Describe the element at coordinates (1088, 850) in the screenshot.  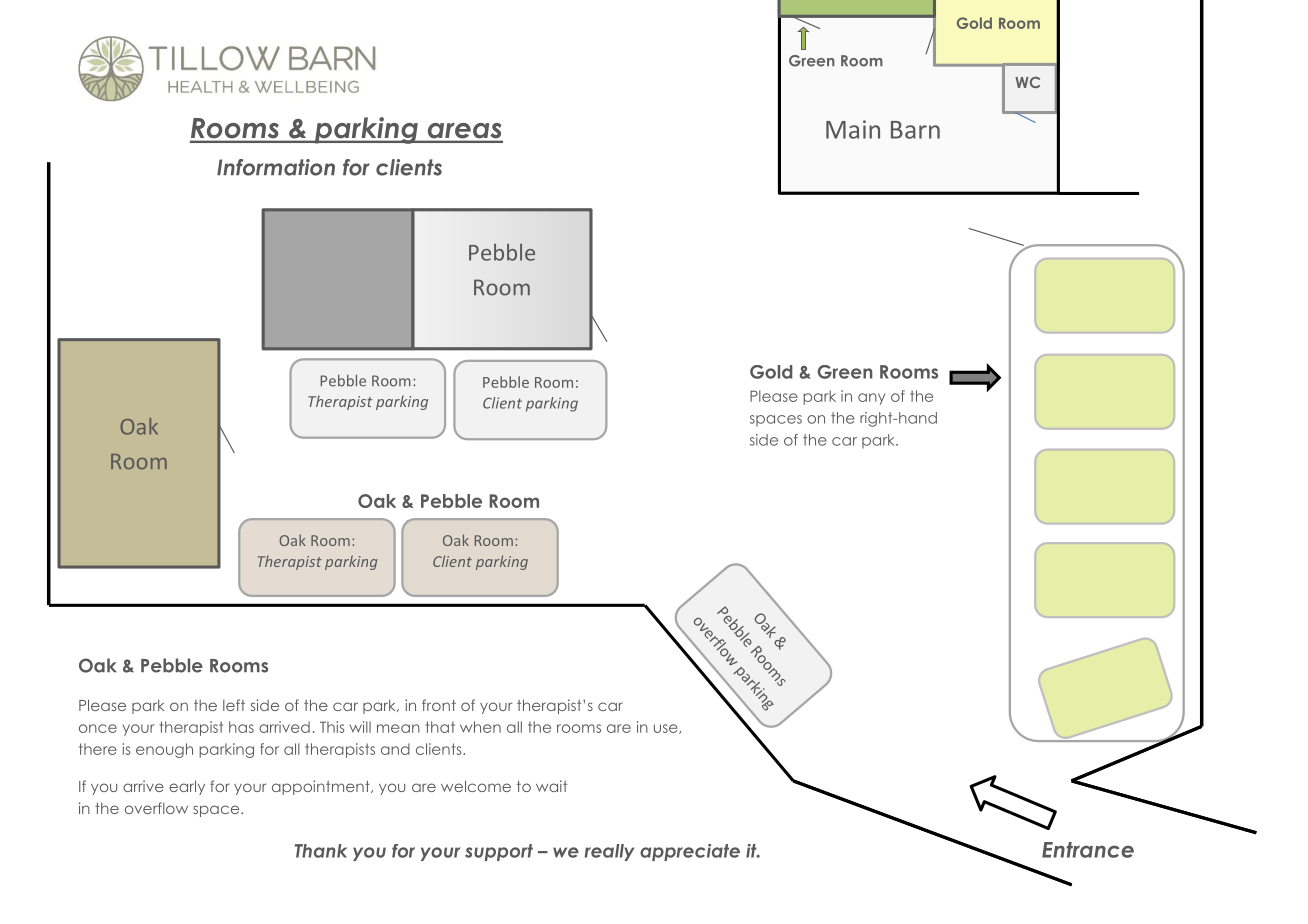
I see `Entrance` at that location.
